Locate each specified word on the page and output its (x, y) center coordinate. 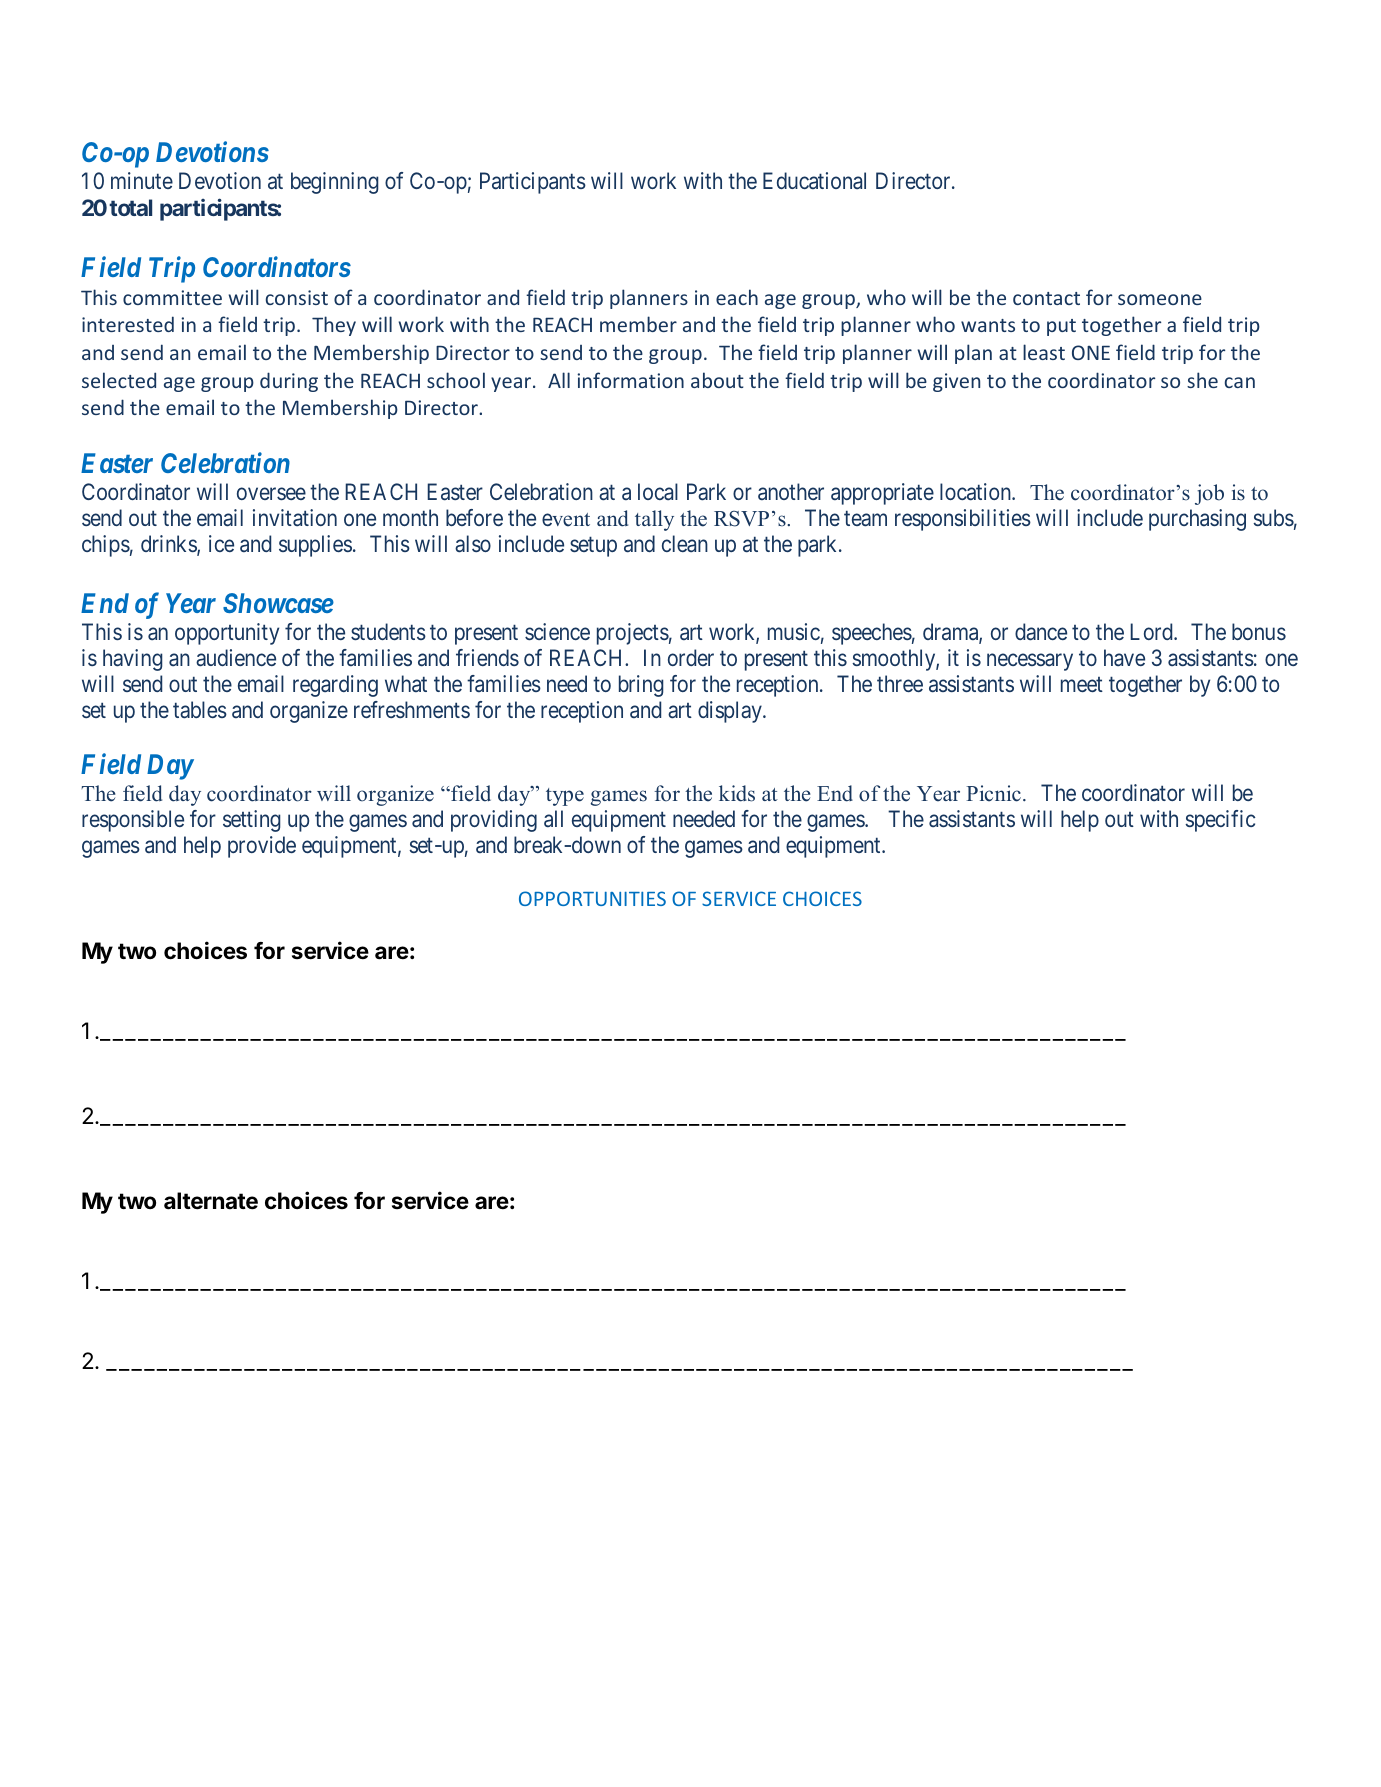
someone (1160, 299)
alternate (211, 1201)
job (1209, 494)
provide (262, 847)
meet (1082, 684)
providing (494, 821)
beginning (335, 183)
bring (641, 686)
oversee (271, 494)
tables (200, 710)
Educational (814, 180)
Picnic (993, 793)
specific (1220, 821)
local (658, 491)
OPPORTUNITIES (592, 898)
